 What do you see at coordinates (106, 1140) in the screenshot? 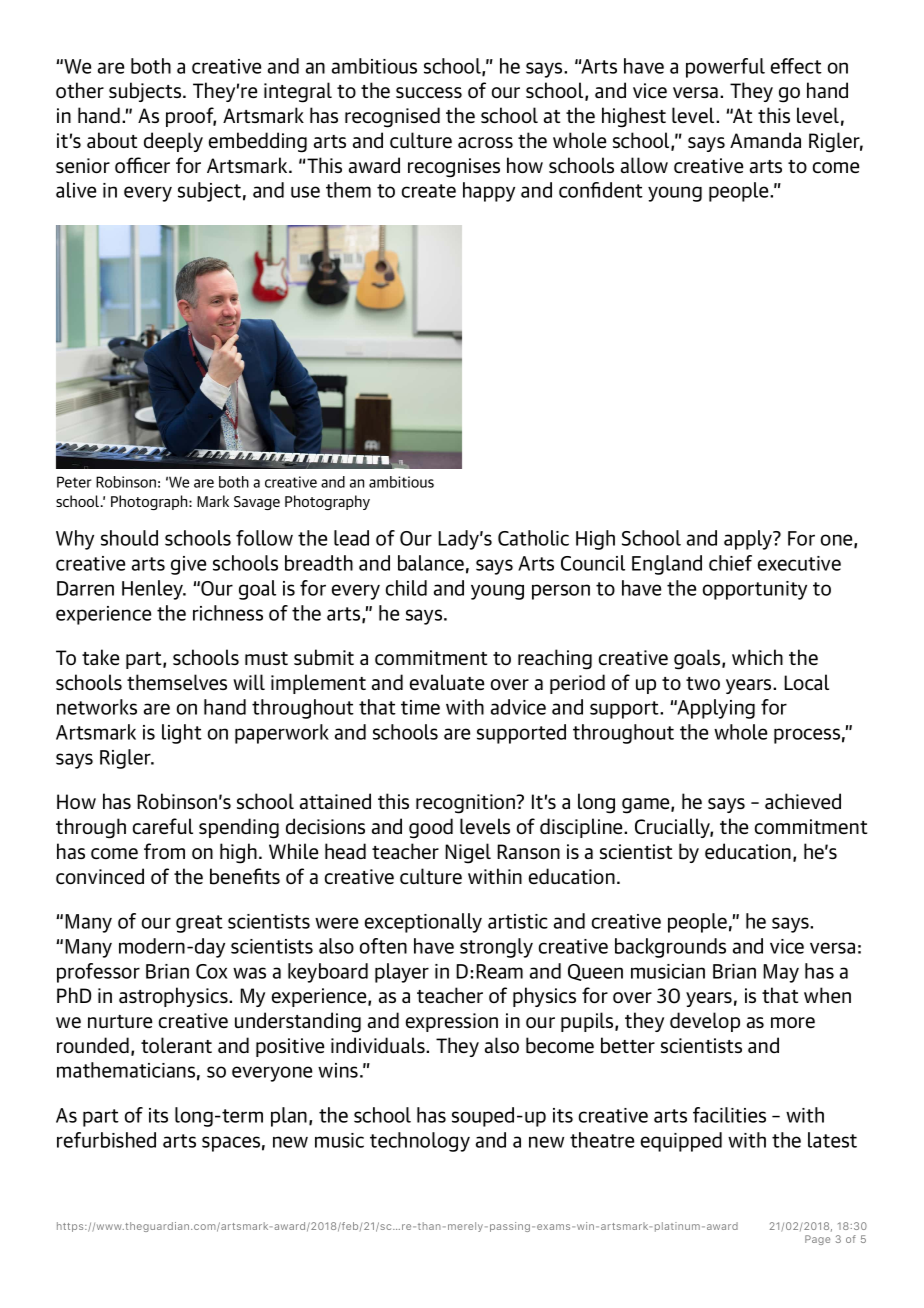
I see `refurbished` at bounding box center [106, 1140].
